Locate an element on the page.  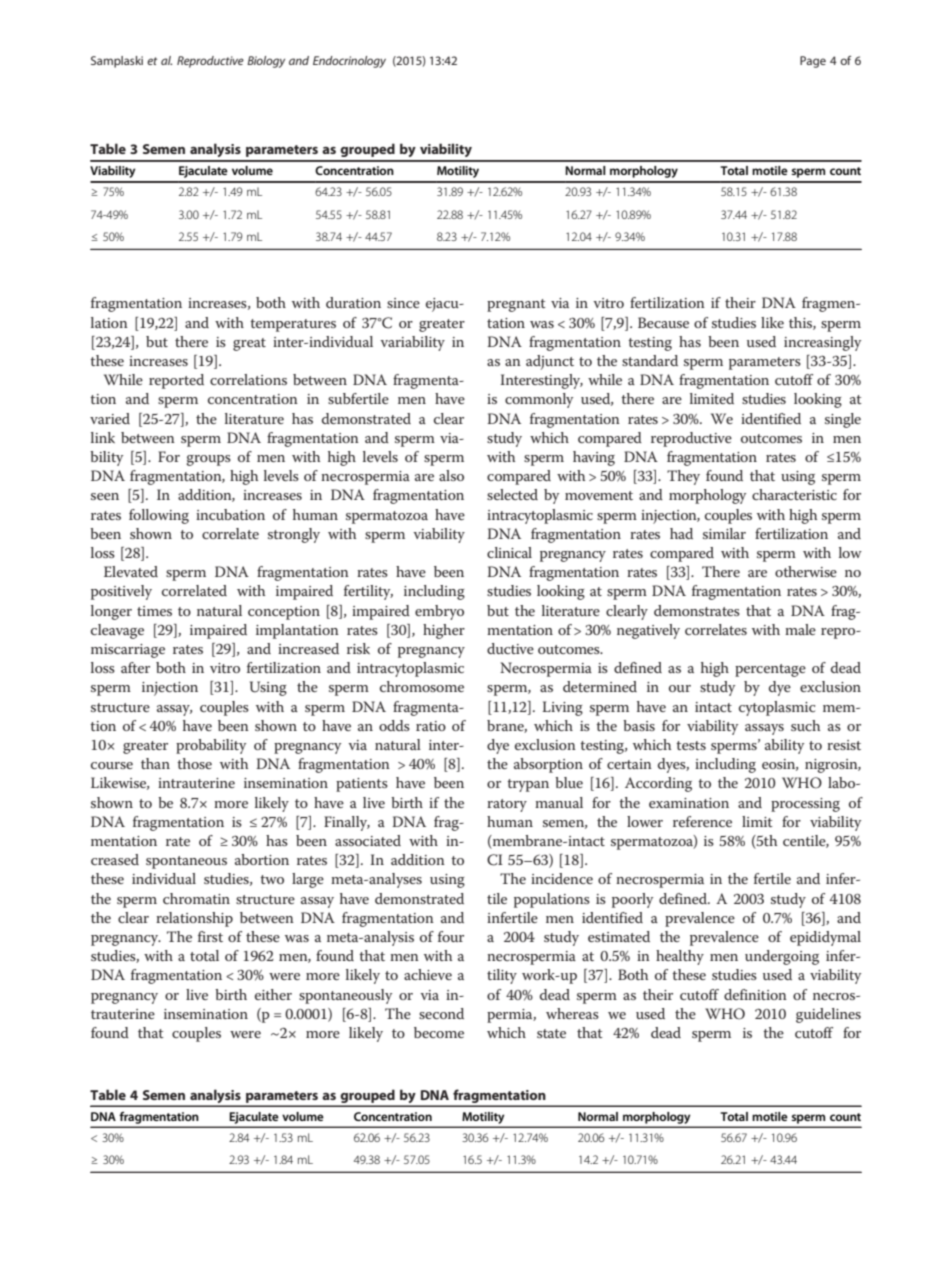
either is located at coordinates (273, 994).
